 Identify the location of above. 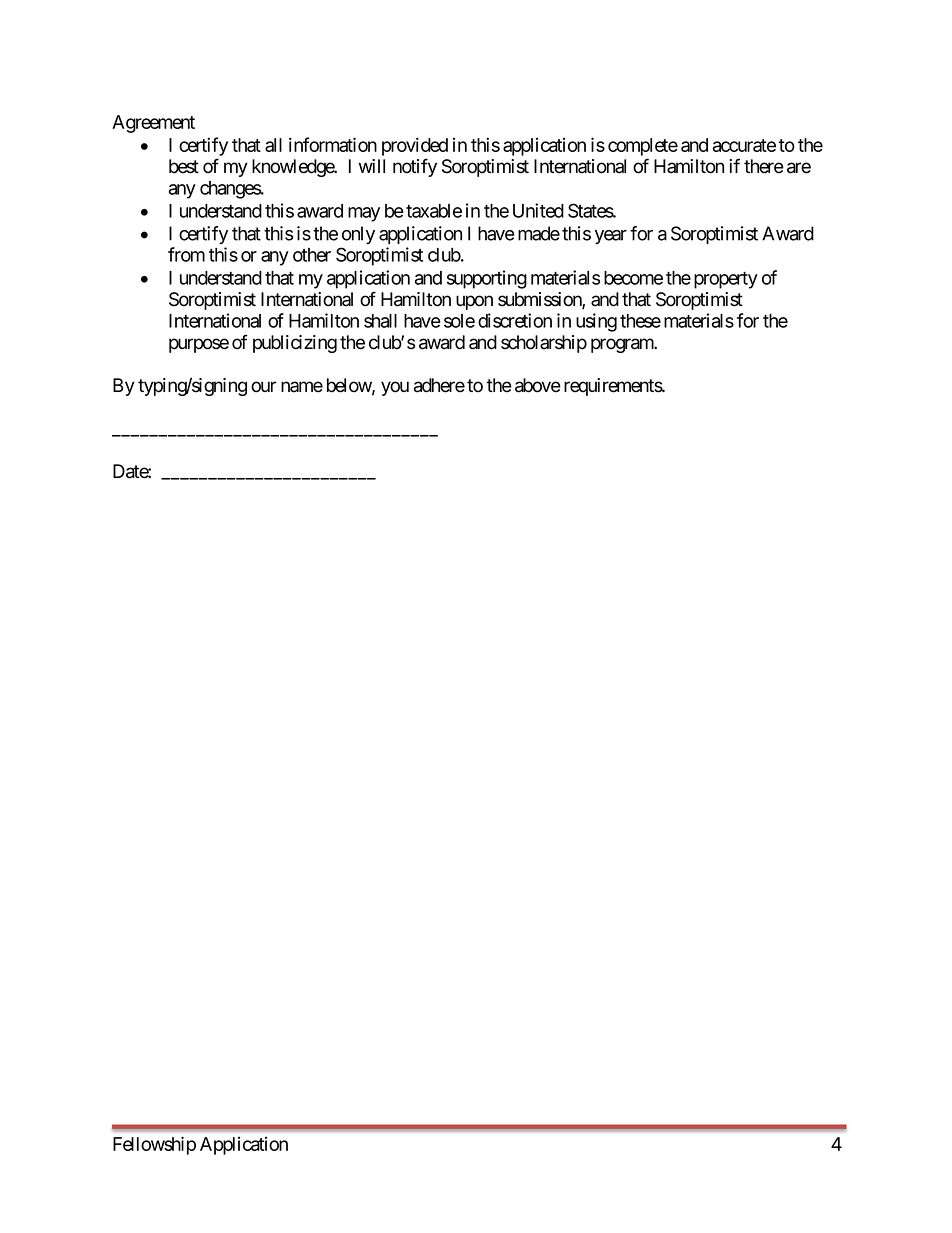
(538, 385).
